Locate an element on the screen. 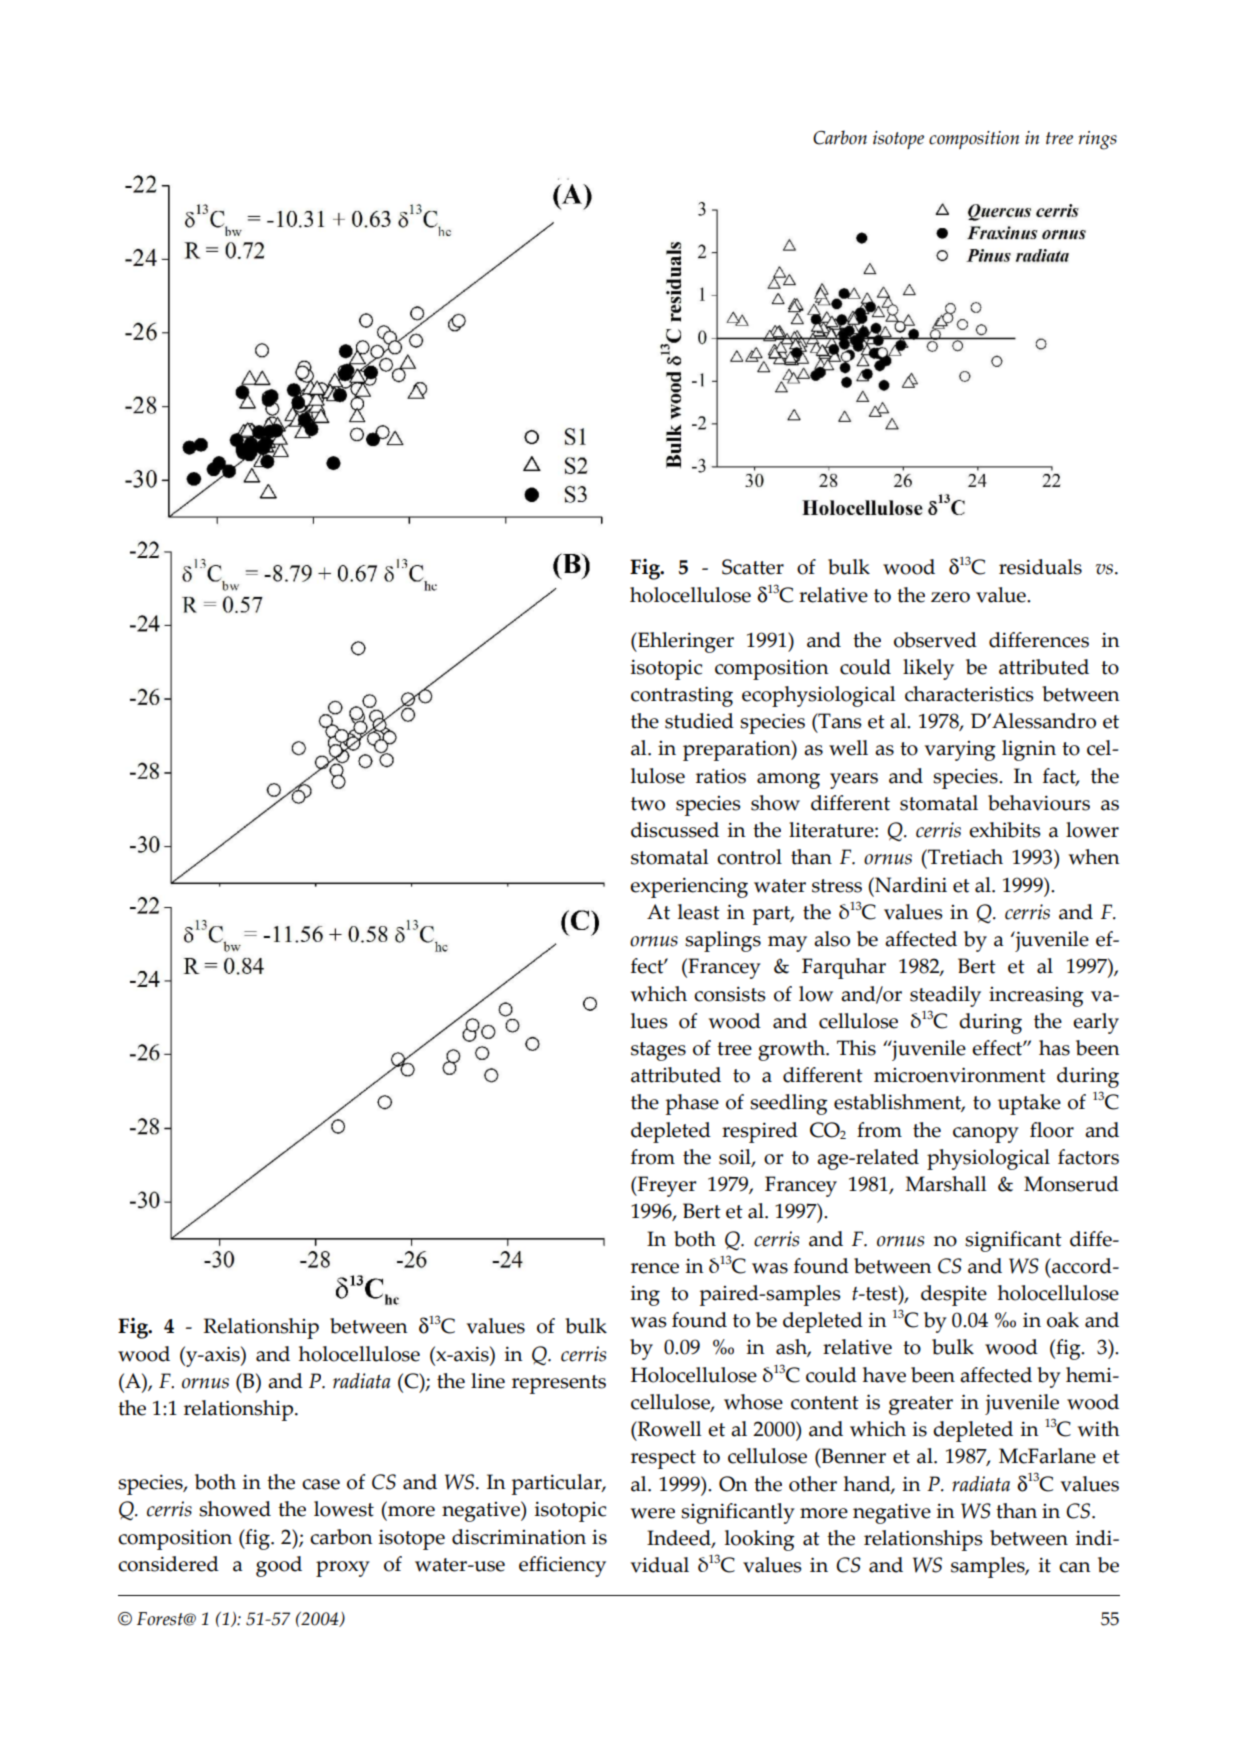  exhibits is located at coordinates (1005, 830).
